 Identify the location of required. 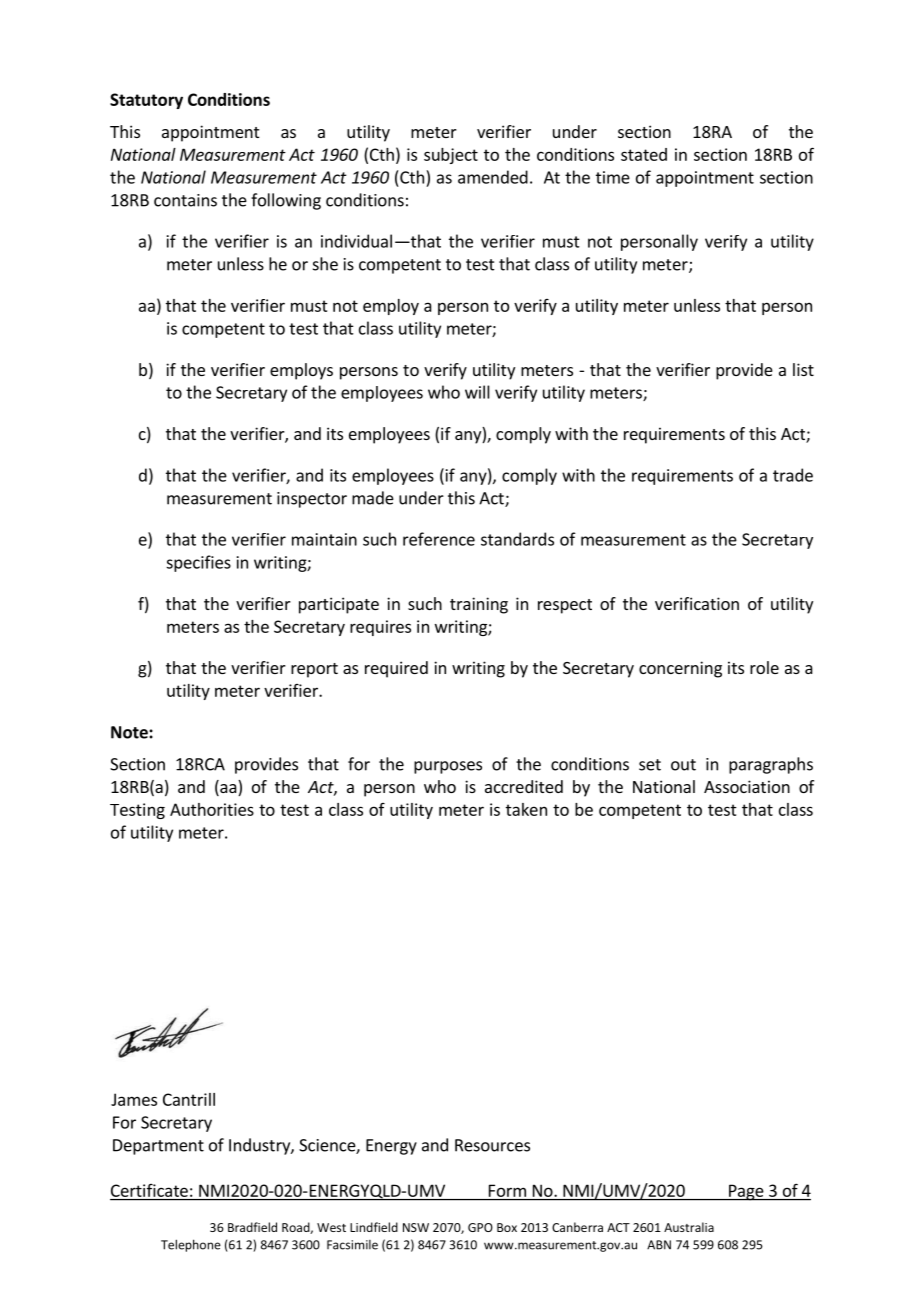
(396, 669).
